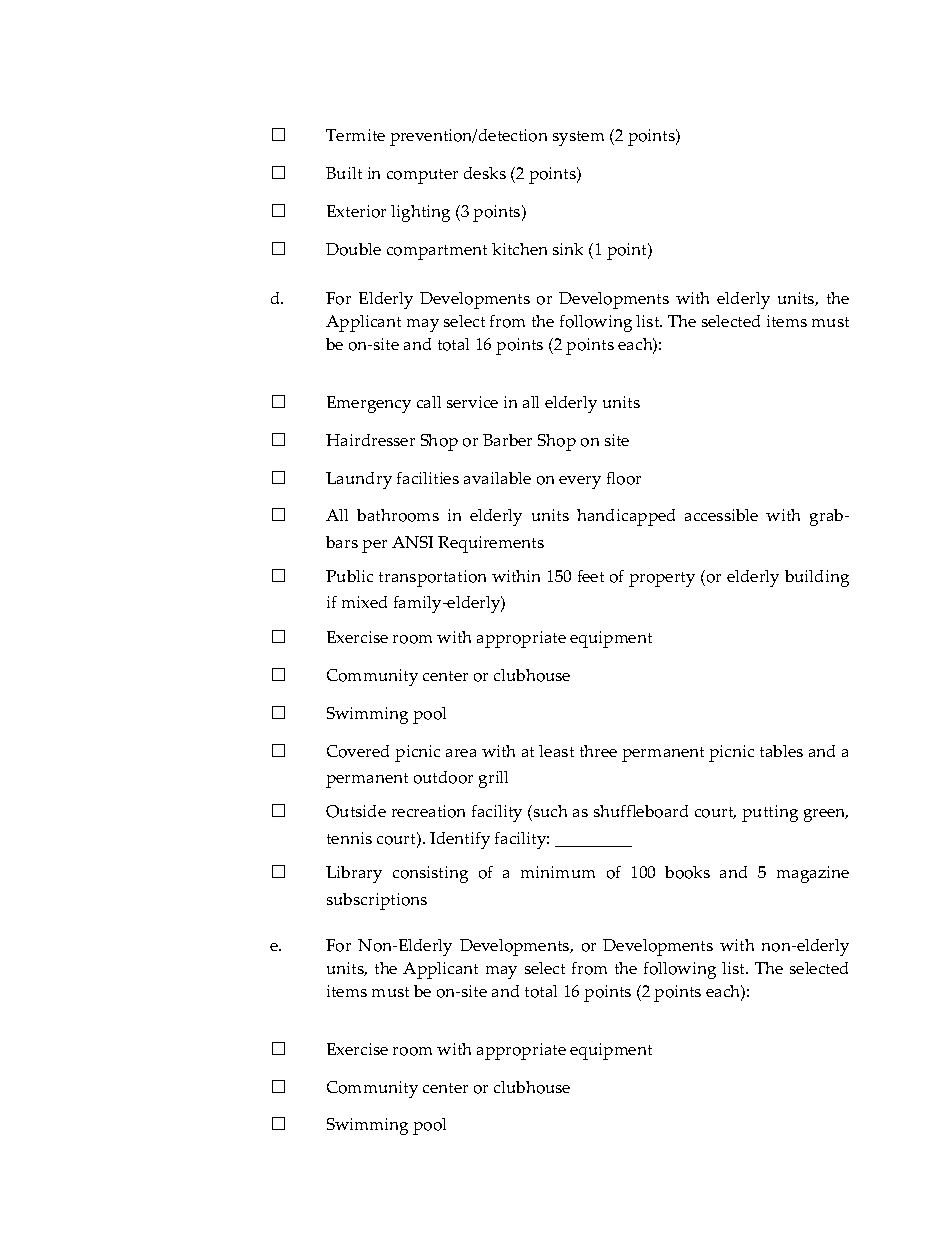 The image size is (952, 1233). Describe the element at coordinates (626, 517) in the screenshot. I see `handicapped` at that location.
